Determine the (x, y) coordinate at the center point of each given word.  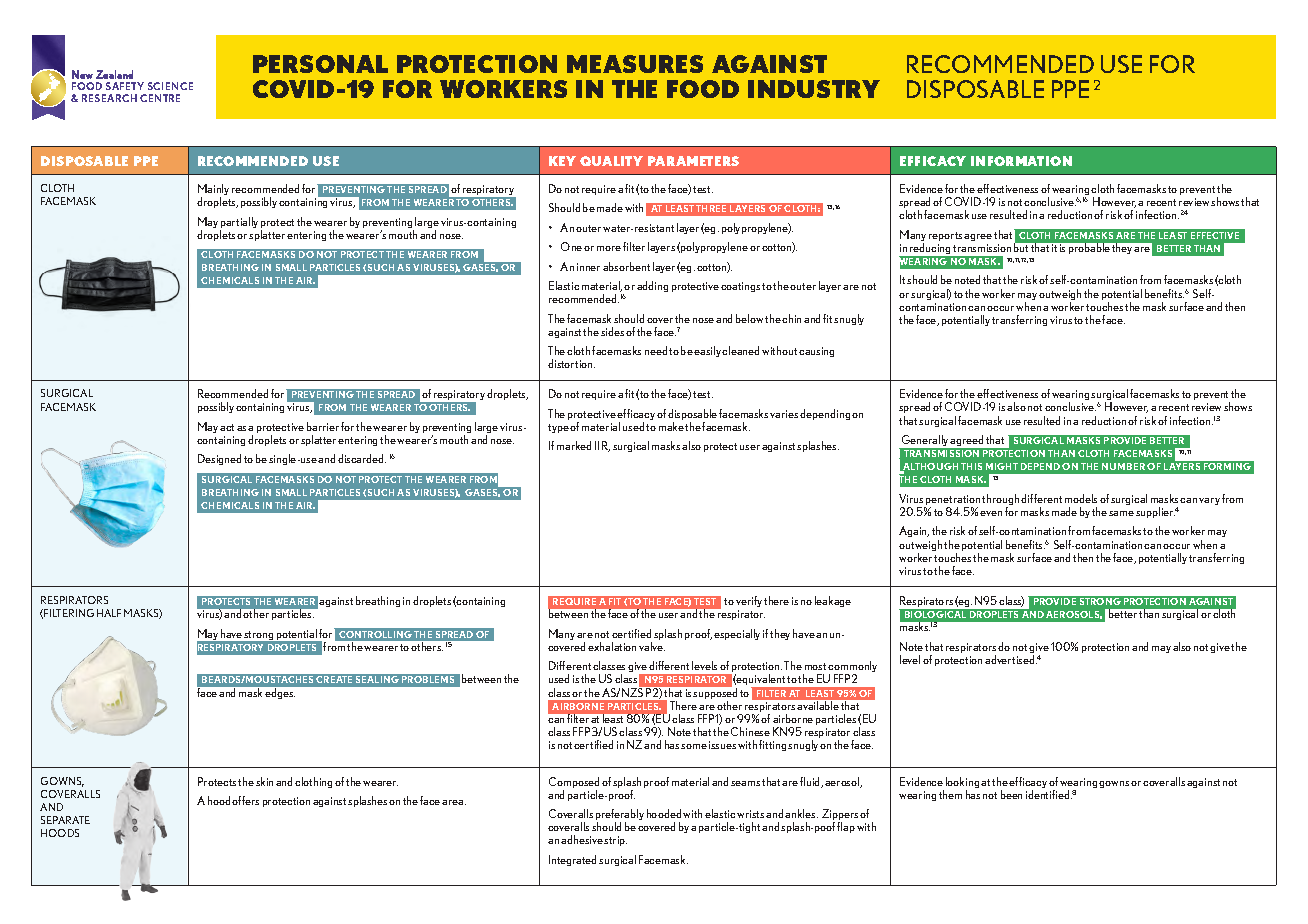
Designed (219, 459)
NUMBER (1123, 466)
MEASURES (635, 64)
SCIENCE (170, 86)
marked (574, 445)
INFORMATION (1021, 161)
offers (245, 800)
